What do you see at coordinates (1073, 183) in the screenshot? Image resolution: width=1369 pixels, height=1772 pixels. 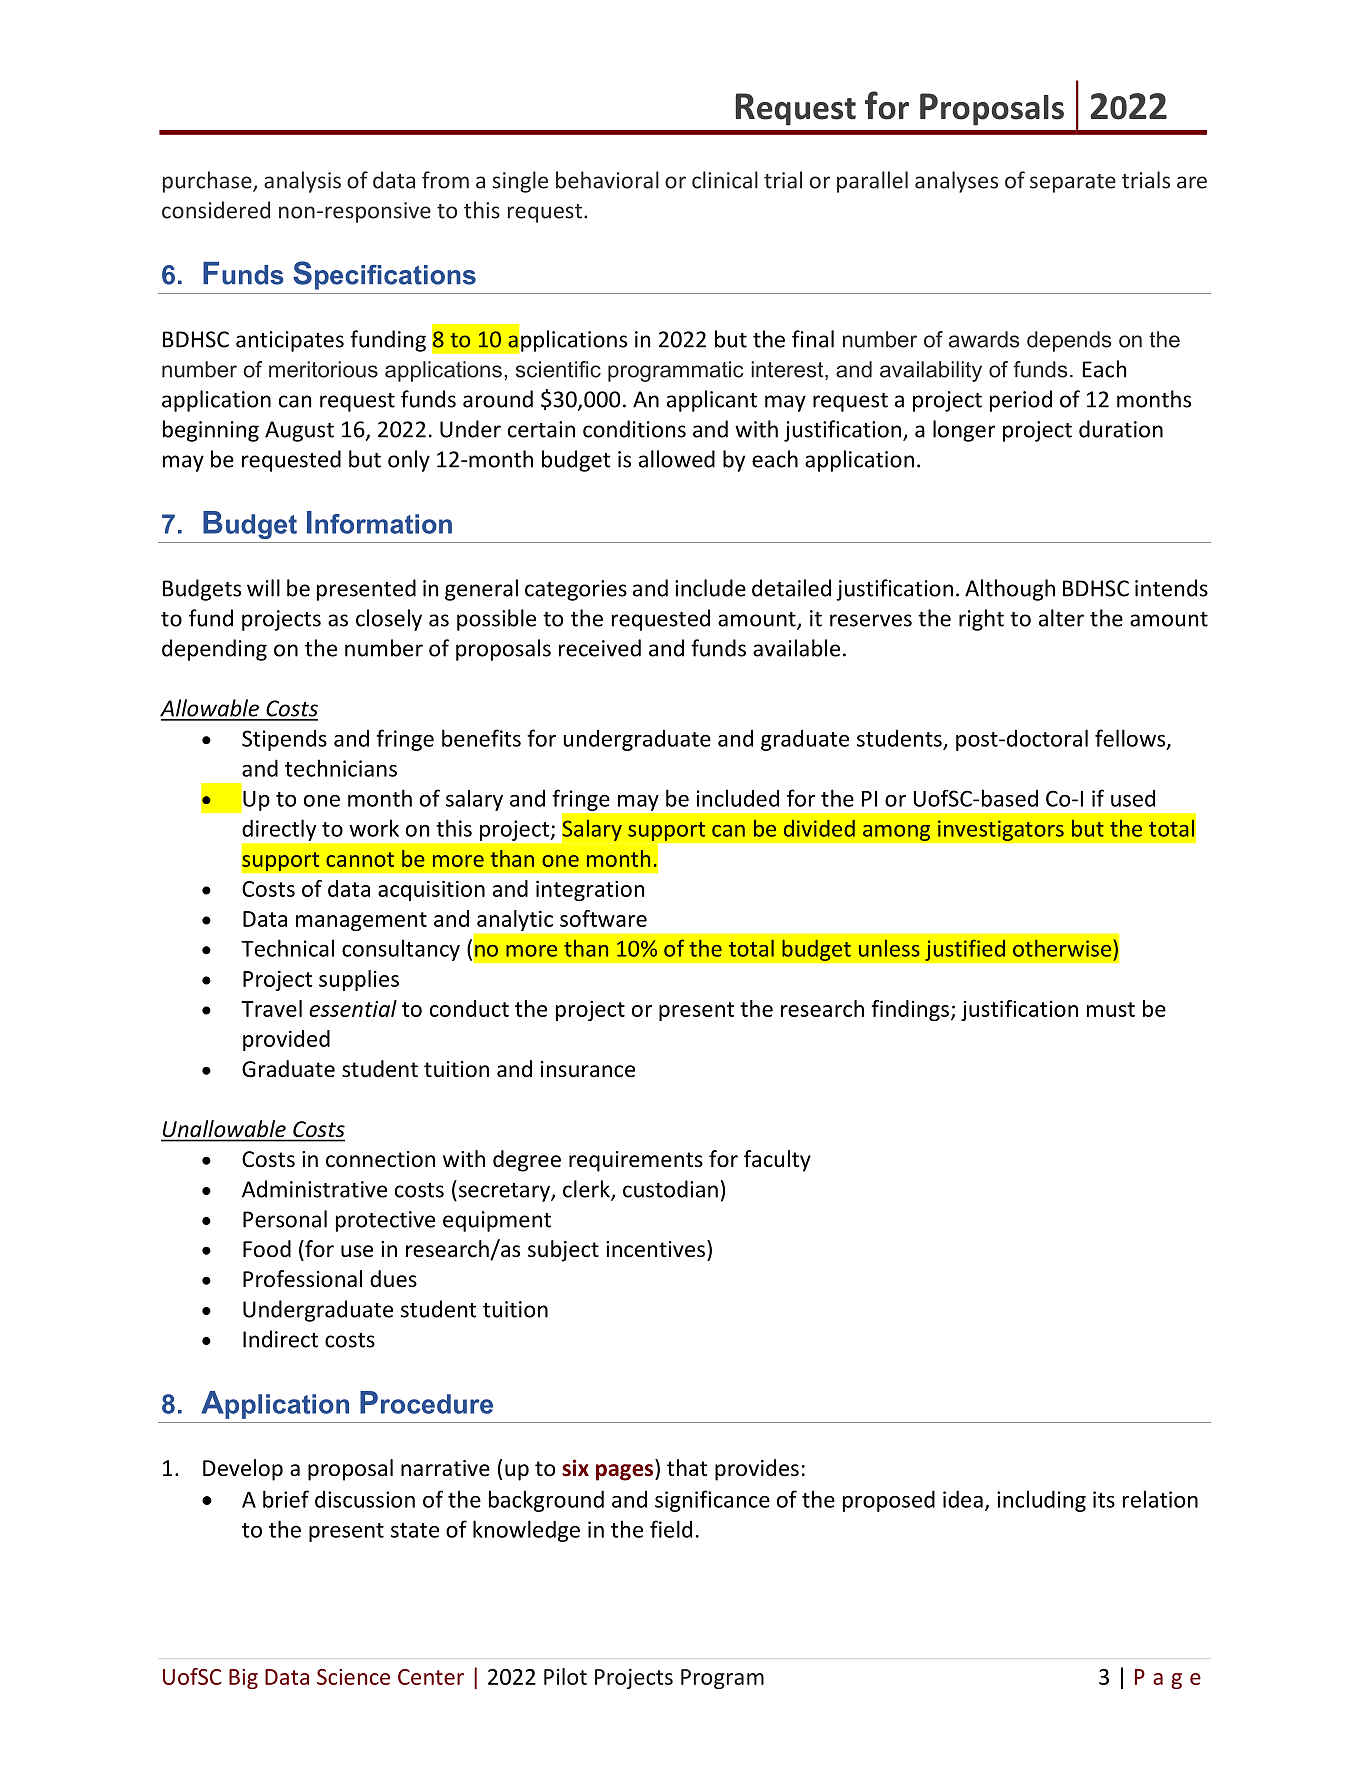 I see `separate` at bounding box center [1073, 183].
